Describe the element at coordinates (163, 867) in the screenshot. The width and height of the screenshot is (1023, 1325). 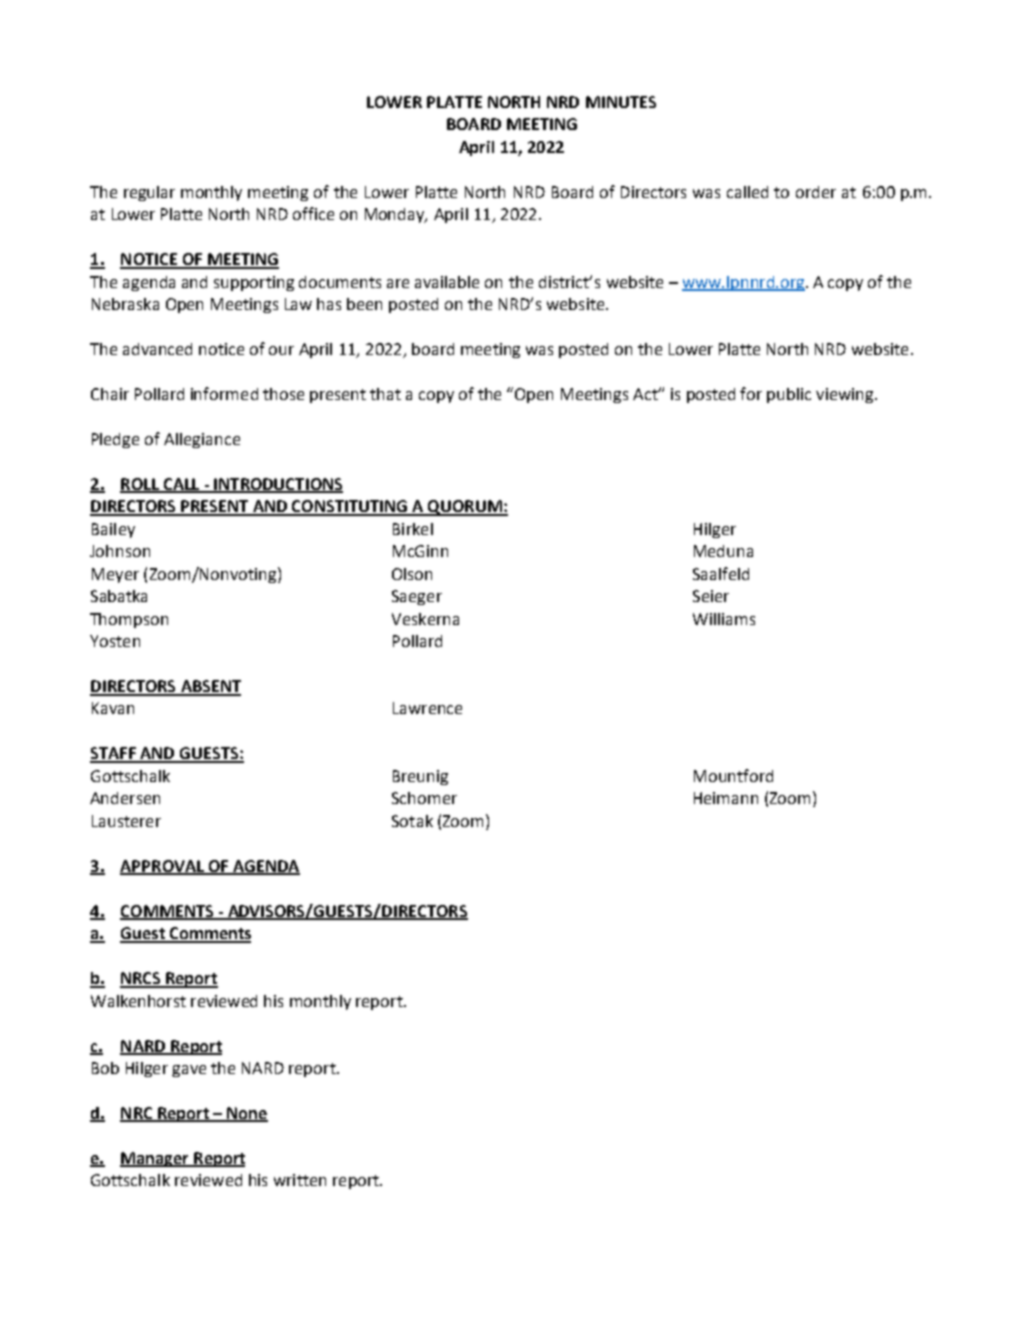
I see `APPROVAL` at that location.
